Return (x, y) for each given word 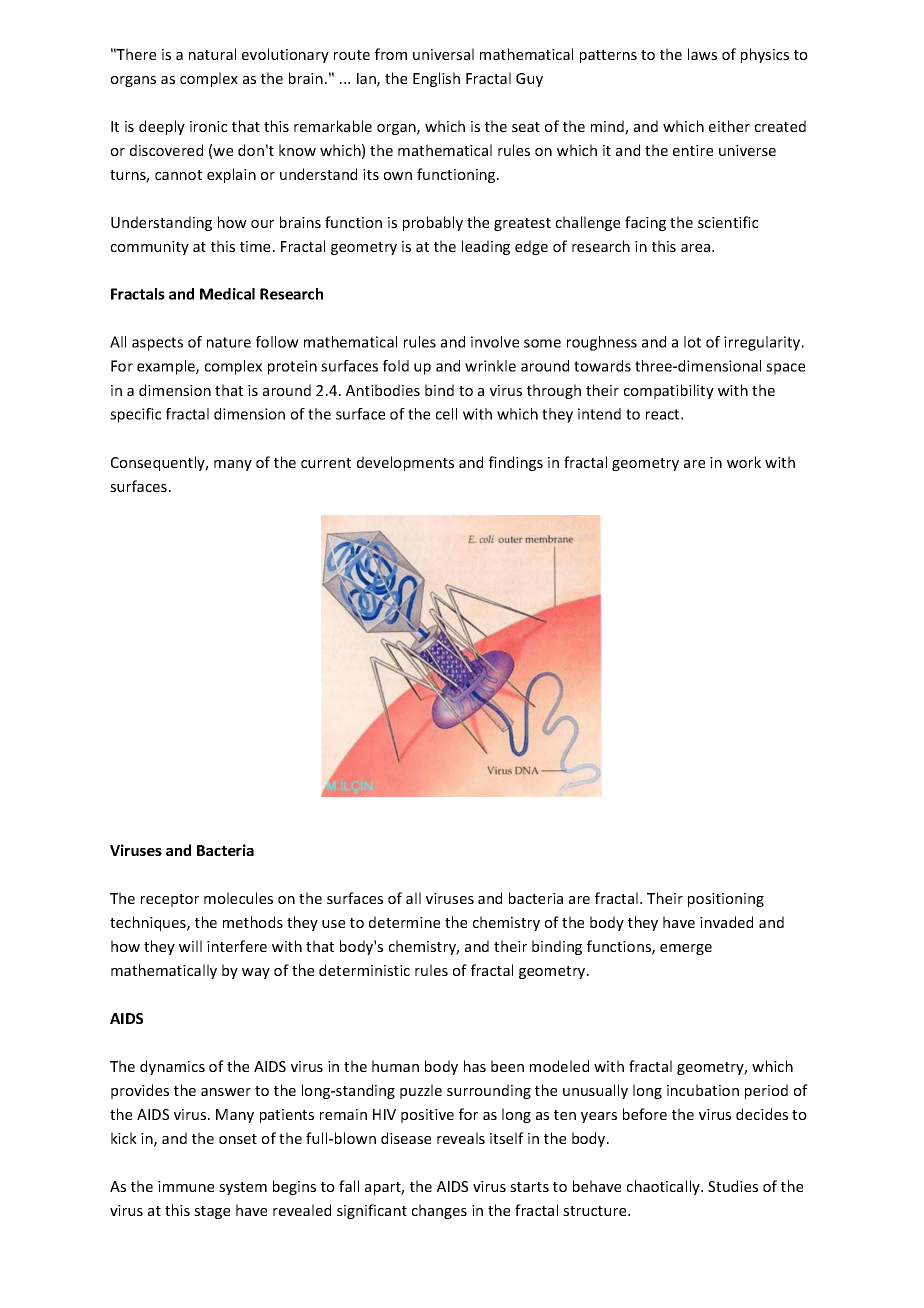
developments (405, 463)
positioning (726, 900)
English (436, 79)
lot (692, 342)
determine (404, 922)
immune (186, 1186)
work (744, 462)
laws (702, 54)
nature (229, 342)
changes (439, 1211)
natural (212, 54)
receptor (170, 900)
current (326, 463)
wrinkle (490, 366)
